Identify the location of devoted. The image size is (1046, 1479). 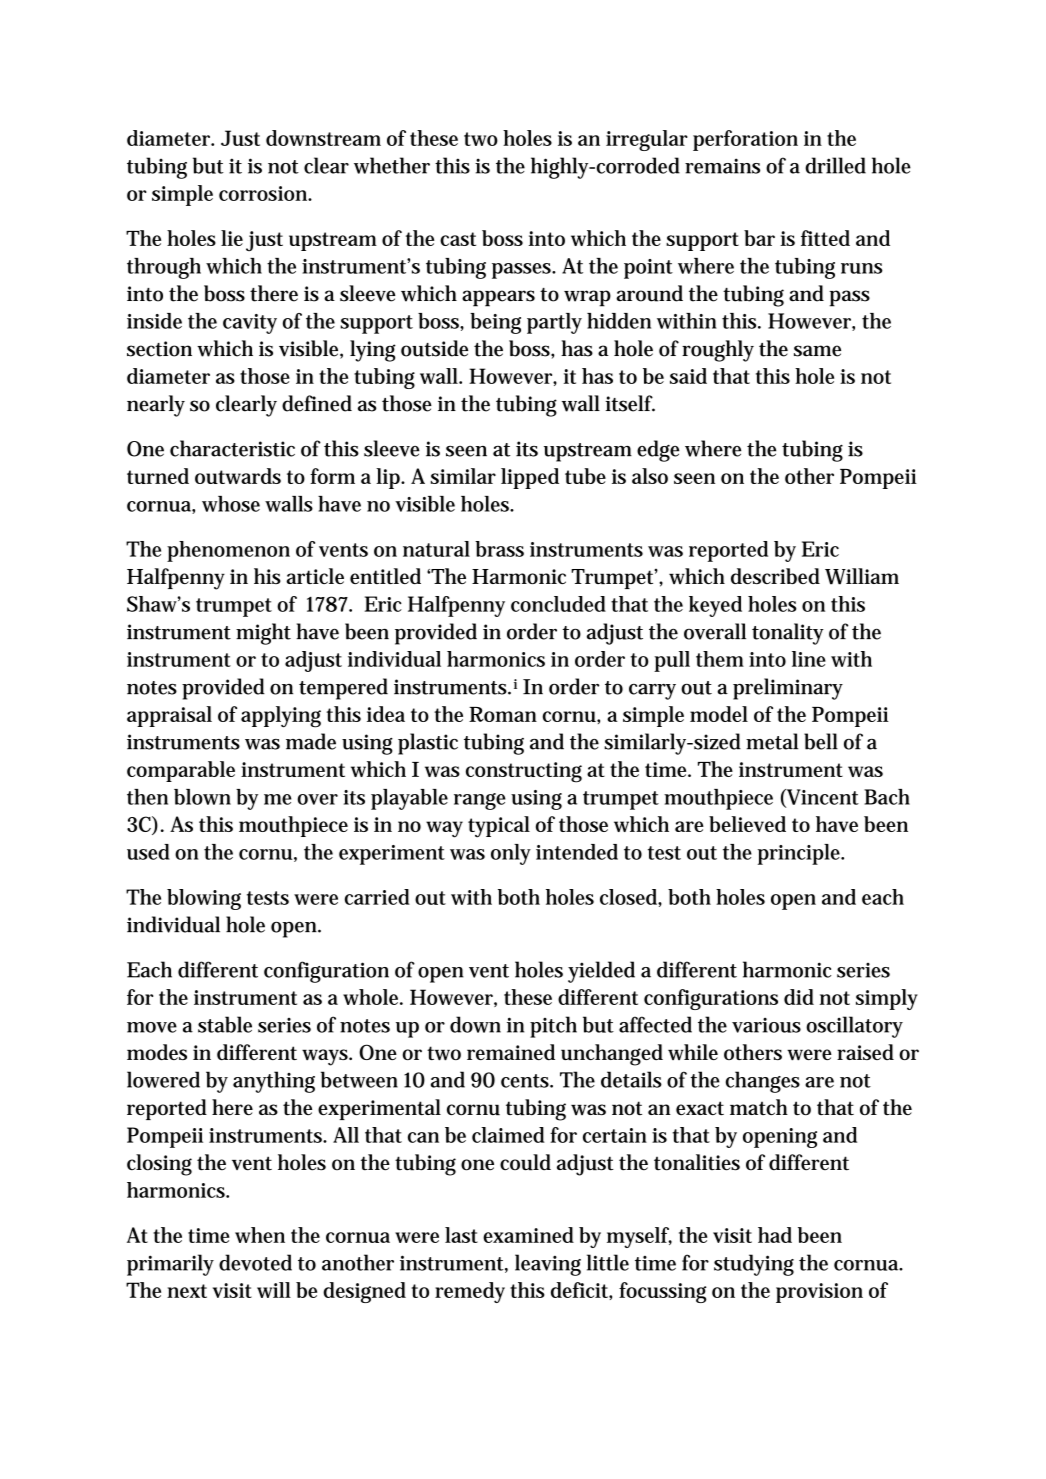
(255, 1262).
